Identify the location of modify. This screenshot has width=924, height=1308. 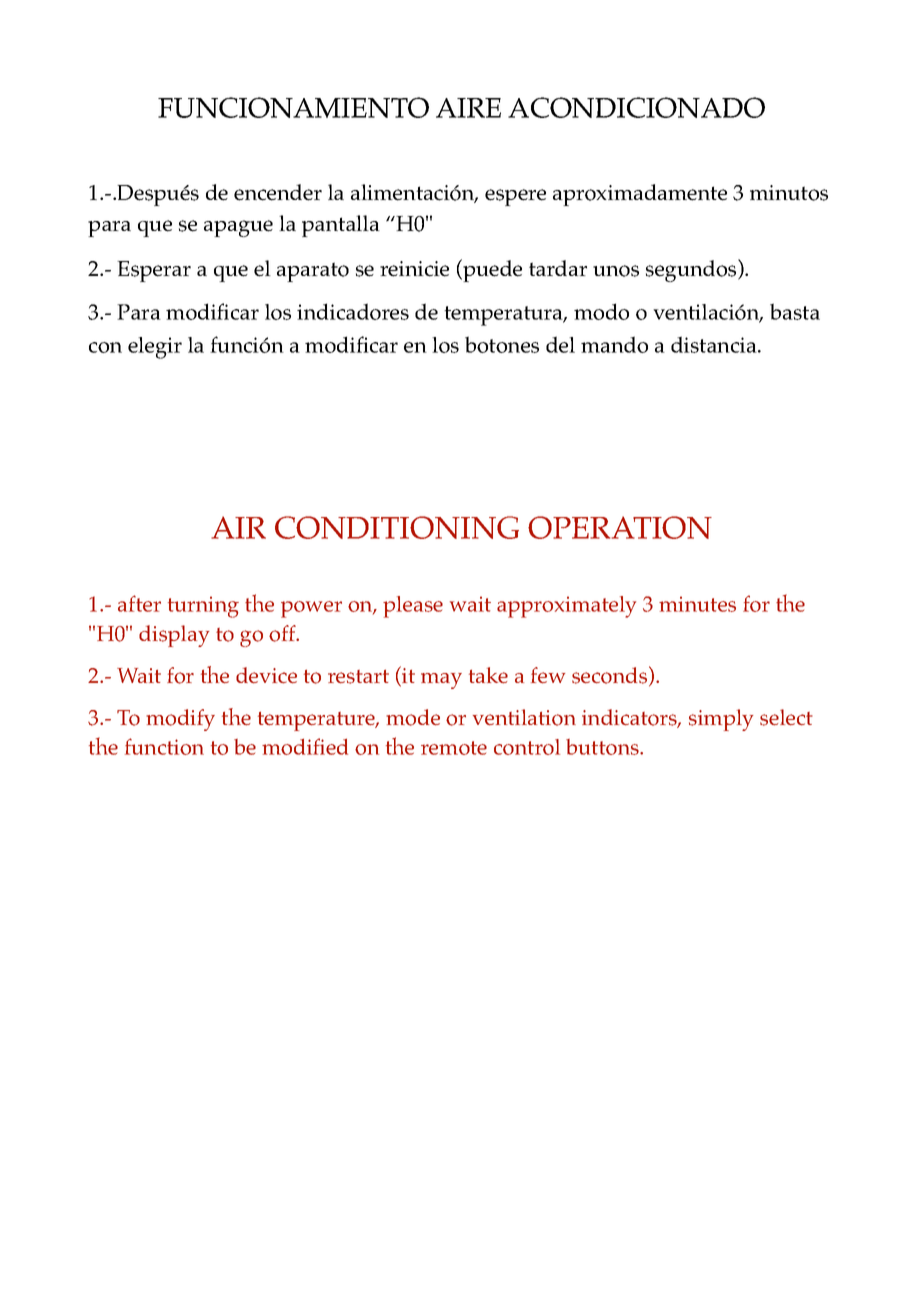
(180, 720).
